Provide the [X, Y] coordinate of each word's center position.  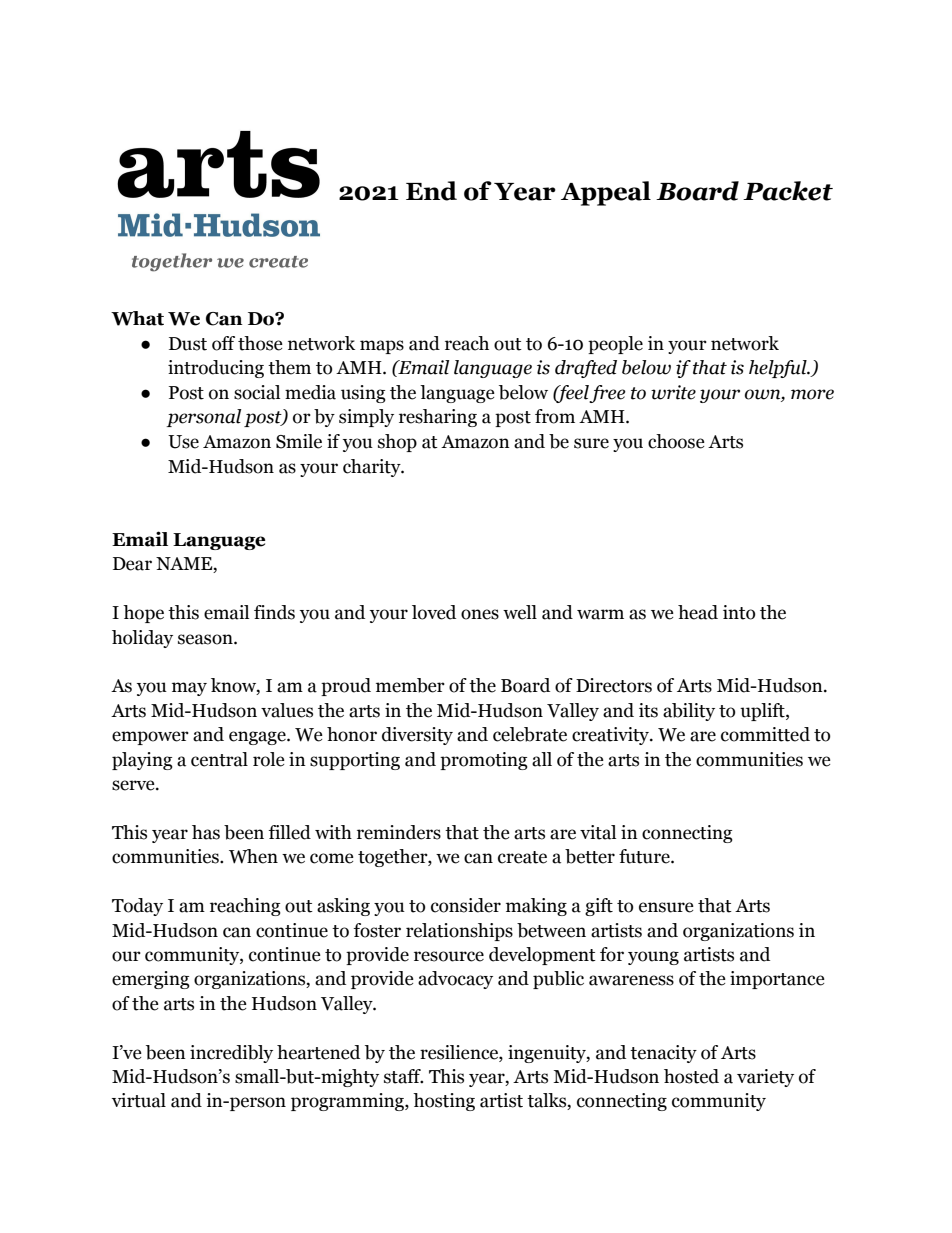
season [206, 639]
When [253, 856]
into [739, 612]
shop [397, 443]
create [522, 857]
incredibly [231, 1054]
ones [480, 614]
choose [676, 441]
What [137, 318]
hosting [444, 1102]
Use [183, 442]
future [645, 856]
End [431, 191]
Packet [788, 191]
